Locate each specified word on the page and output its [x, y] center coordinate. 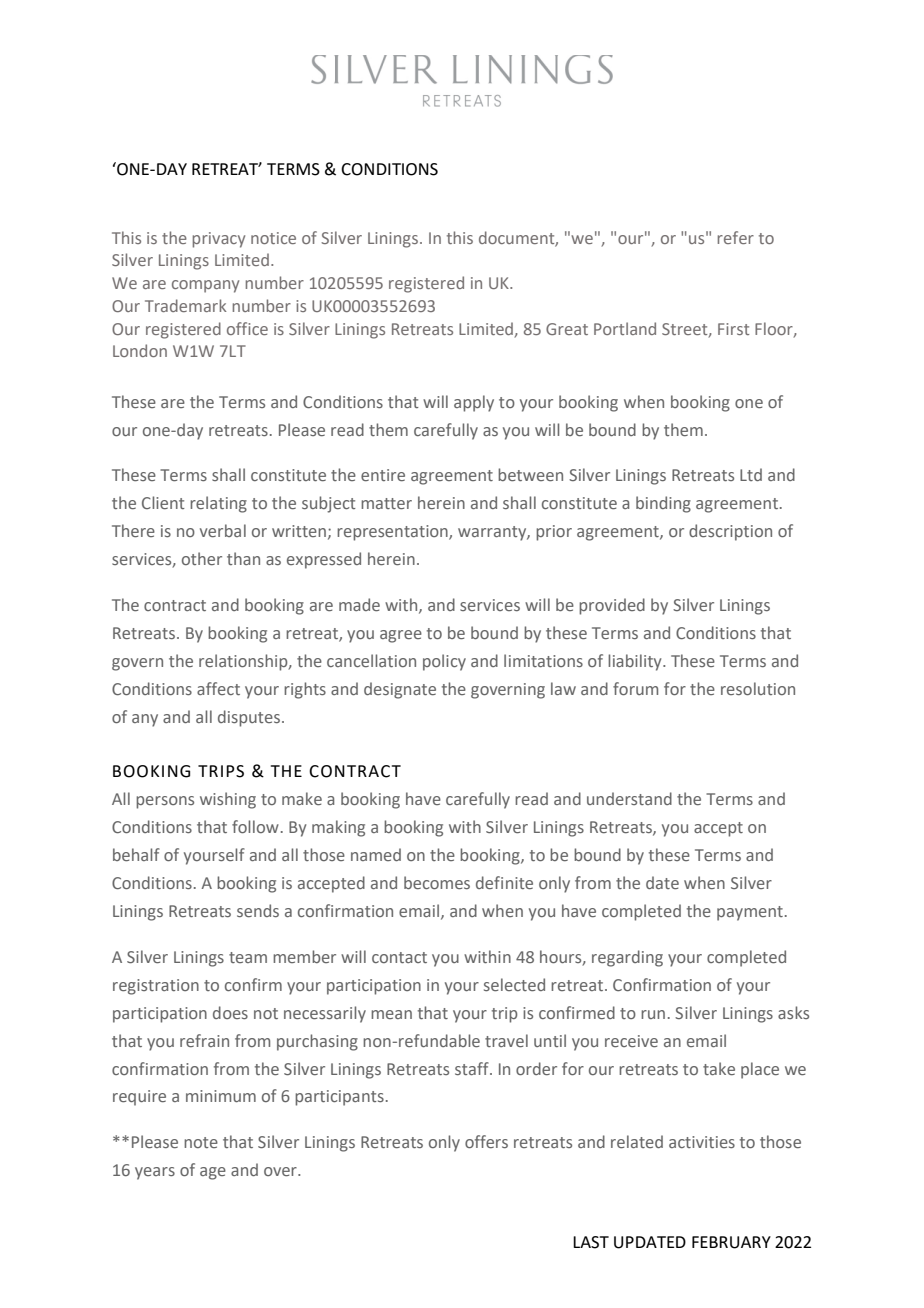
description [730, 532]
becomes [437, 882]
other [202, 558]
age [213, 1173]
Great [567, 329]
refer [736, 237]
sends [258, 910]
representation [393, 533]
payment [750, 913]
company [205, 286]
